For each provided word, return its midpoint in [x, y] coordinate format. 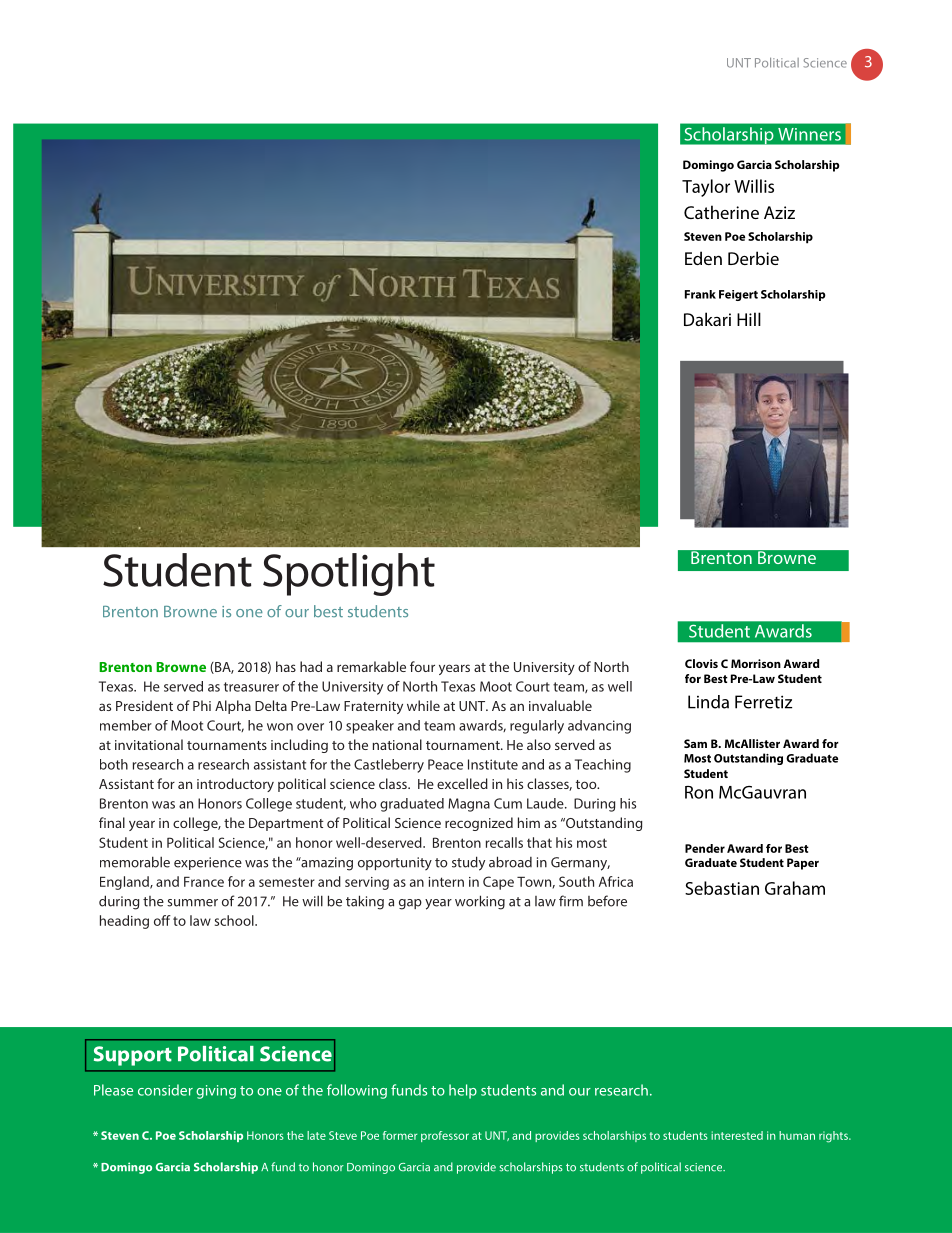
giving [216, 1092]
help [463, 1091]
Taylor [706, 188]
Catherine [721, 212]
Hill [749, 319]
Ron [699, 792]
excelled [462, 783]
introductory [235, 785]
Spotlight [349, 574]
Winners [809, 134]
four [422, 666]
